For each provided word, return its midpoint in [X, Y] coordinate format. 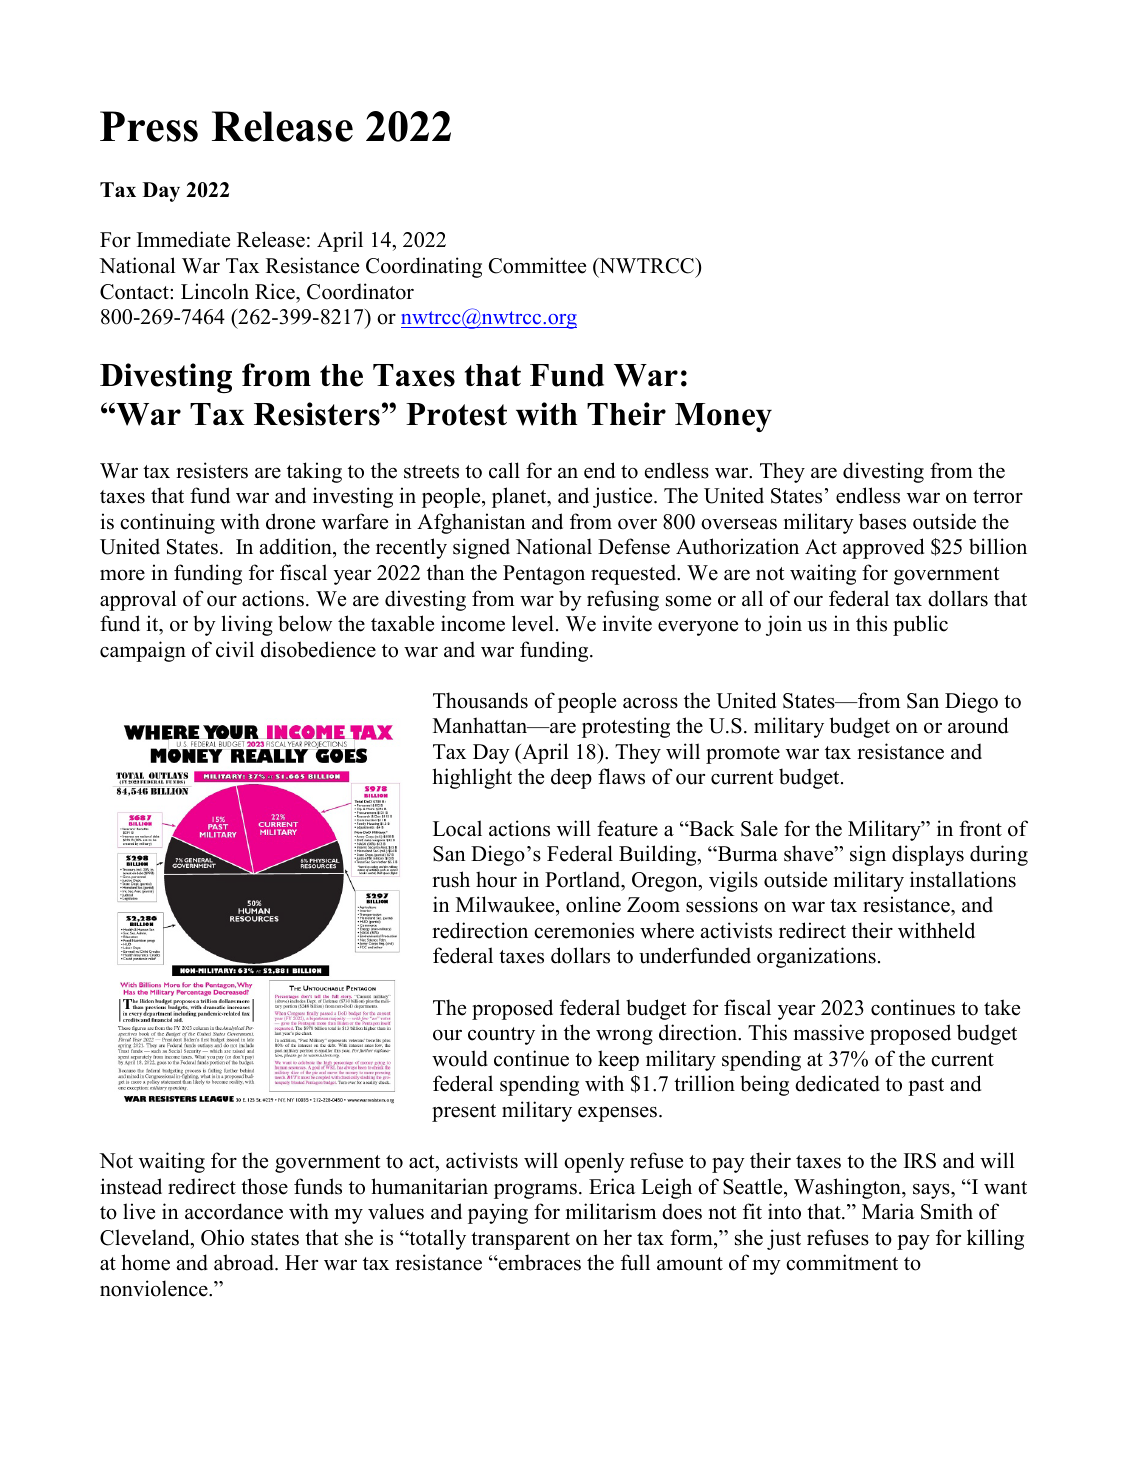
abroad [245, 1262]
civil [235, 649]
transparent [520, 1241]
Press [149, 126]
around [978, 725]
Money [723, 417]
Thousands [480, 700]
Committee [537, 265]
